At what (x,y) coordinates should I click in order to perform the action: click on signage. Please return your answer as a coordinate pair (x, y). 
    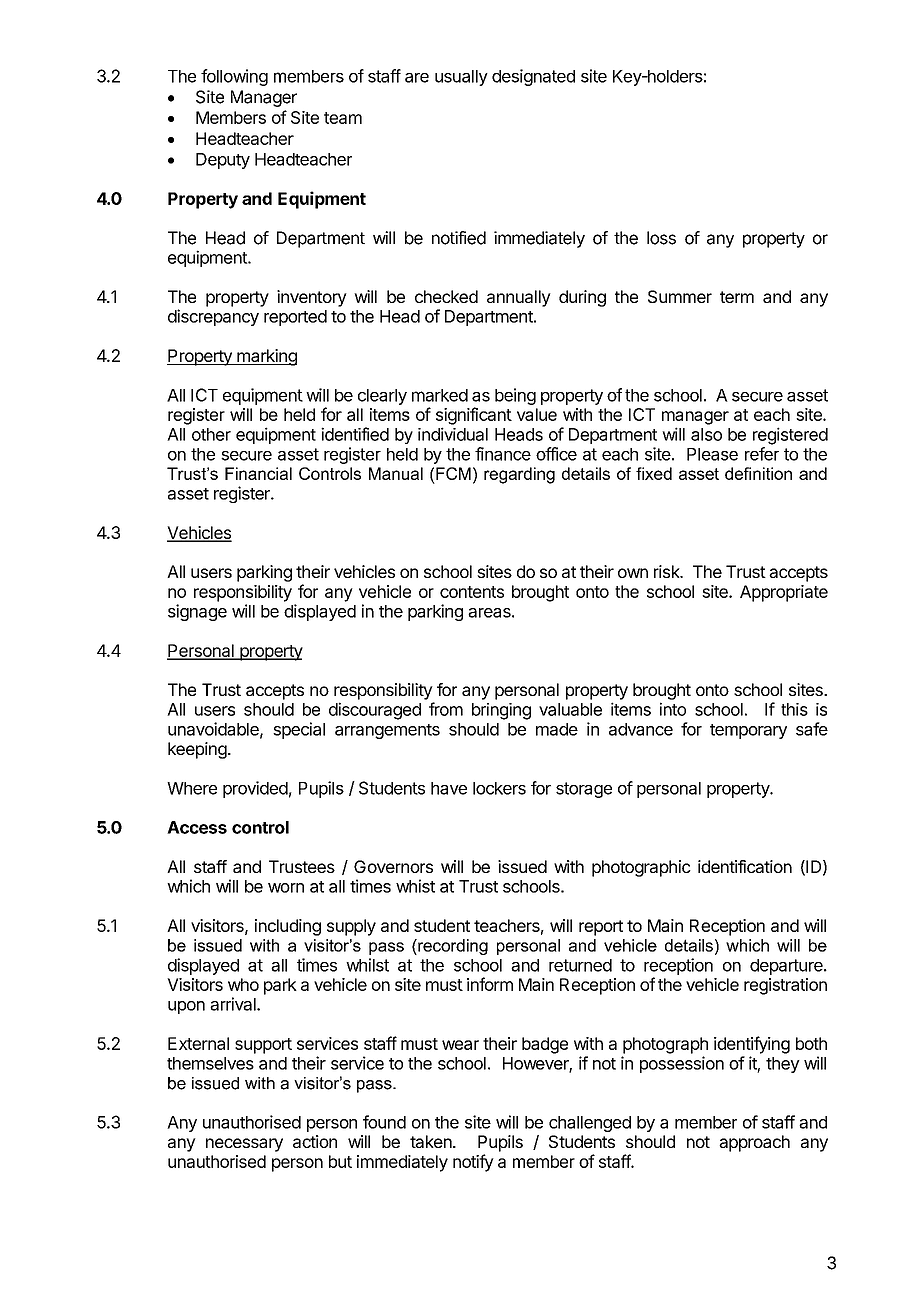
    Looking at the image, I should click on (197, 612).
